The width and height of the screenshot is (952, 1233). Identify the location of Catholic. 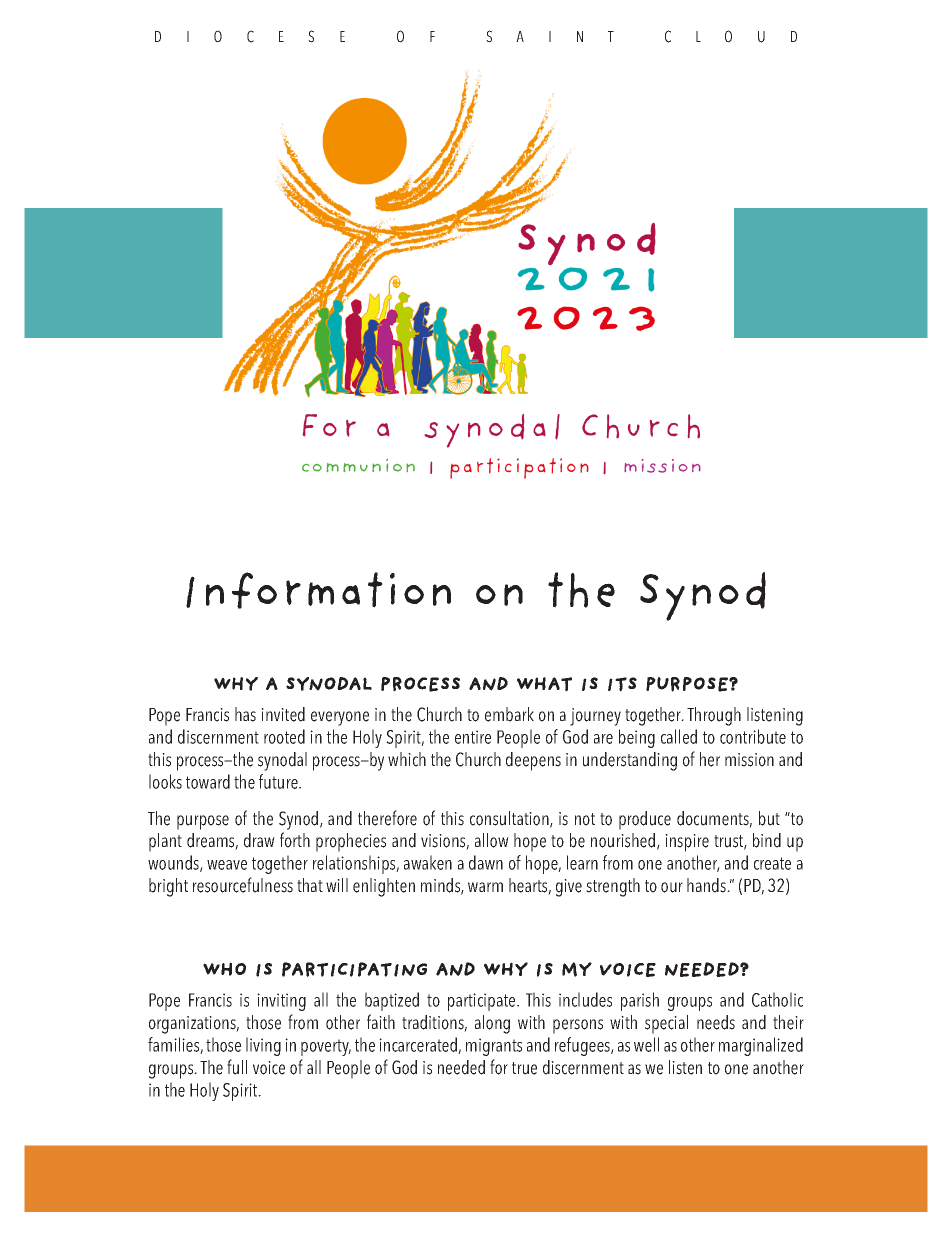
(777, 999).
